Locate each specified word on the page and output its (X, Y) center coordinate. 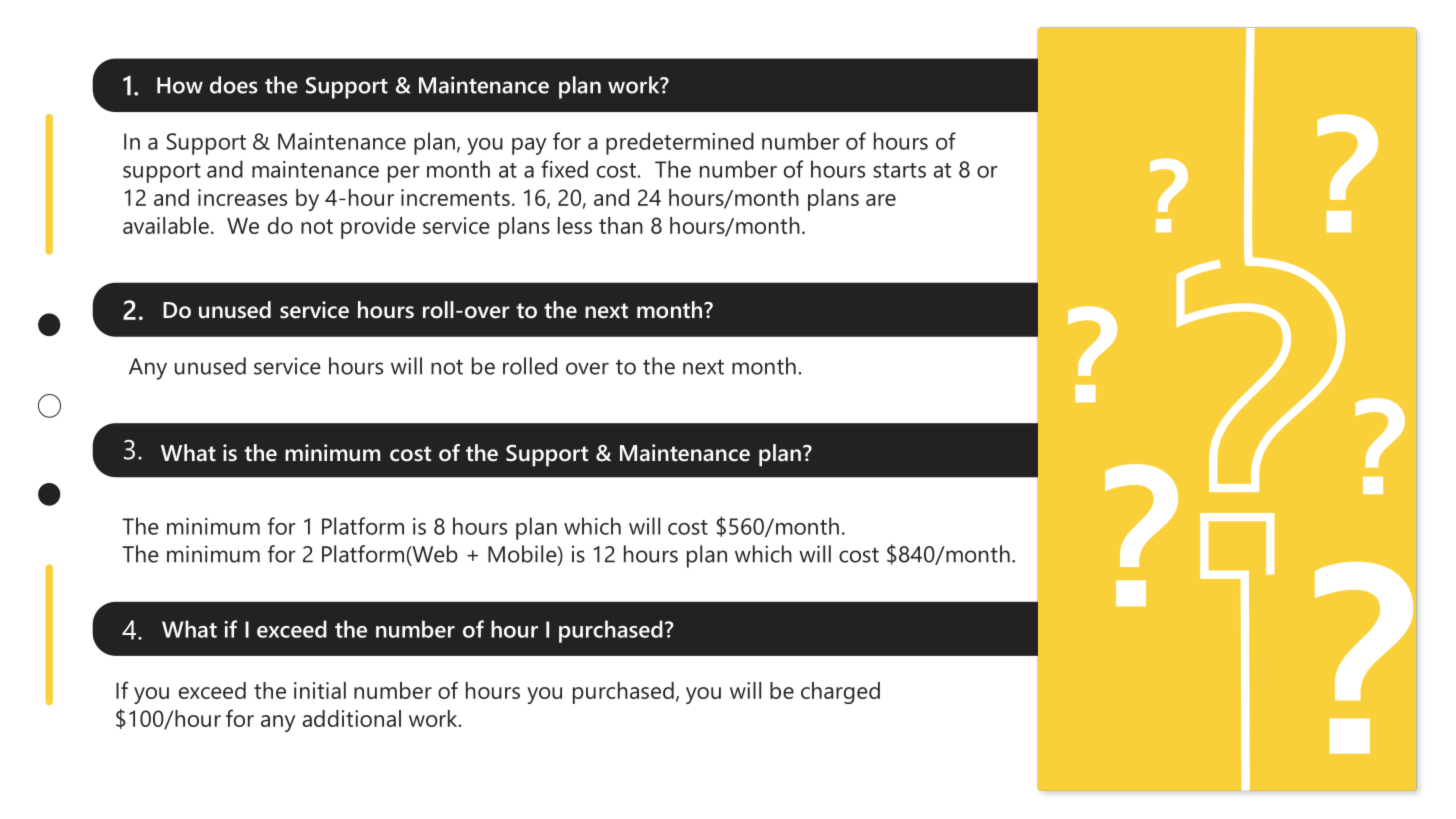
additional (352, 718)
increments (455, 197)
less (575, 225)
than (621, 225)
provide (378, 228)
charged (840, 693)
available (166, 225)
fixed (564, 169)
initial (320, 690)
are (881, 200)
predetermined (680, 143)
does (234, 85)
